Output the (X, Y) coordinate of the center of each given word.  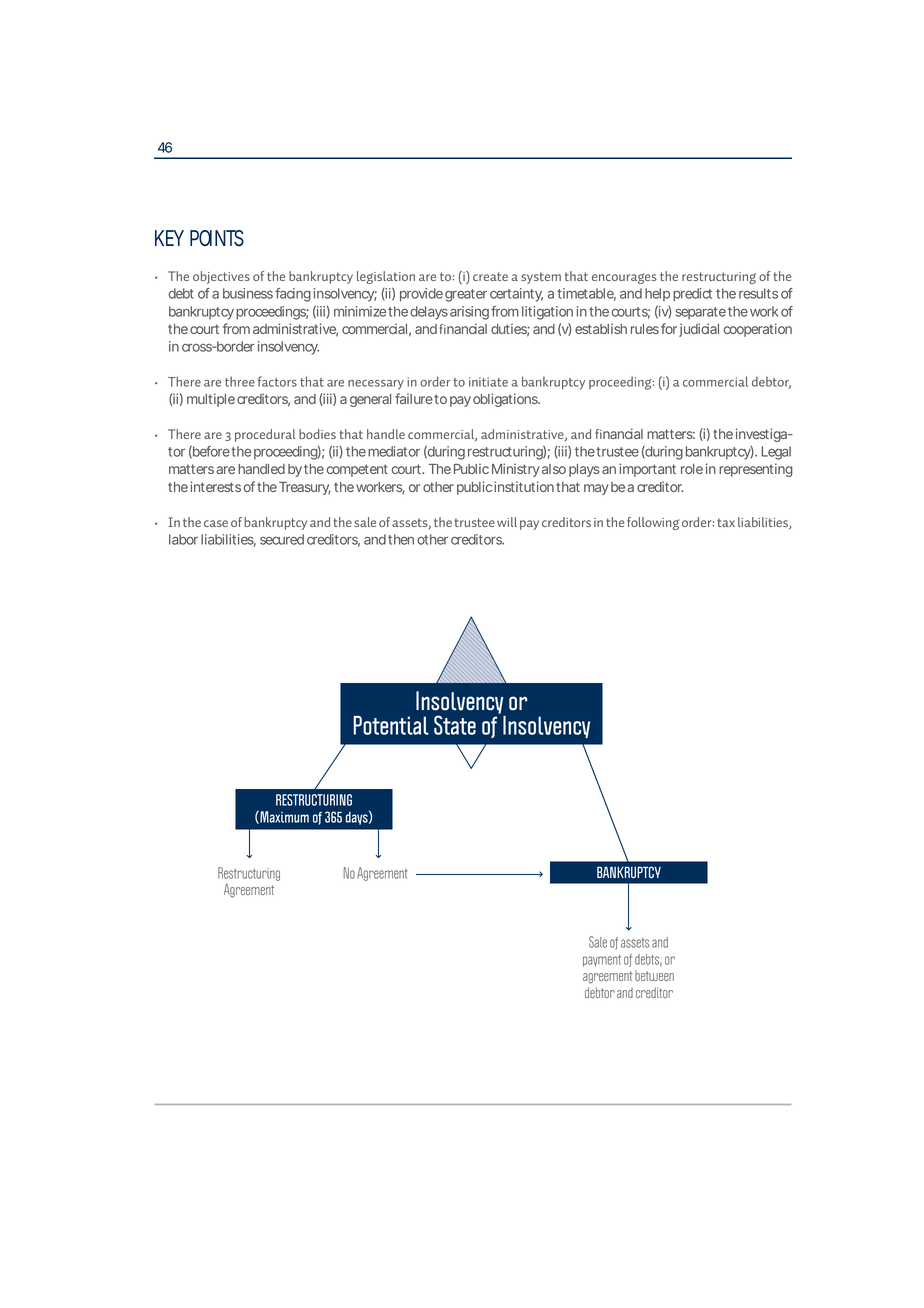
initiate (488, 382)
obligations (504, 400)
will (507, 522)
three (240, 381)
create (490, 276)
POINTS (217, 238)
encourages (624, 278)
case (216, 523)
